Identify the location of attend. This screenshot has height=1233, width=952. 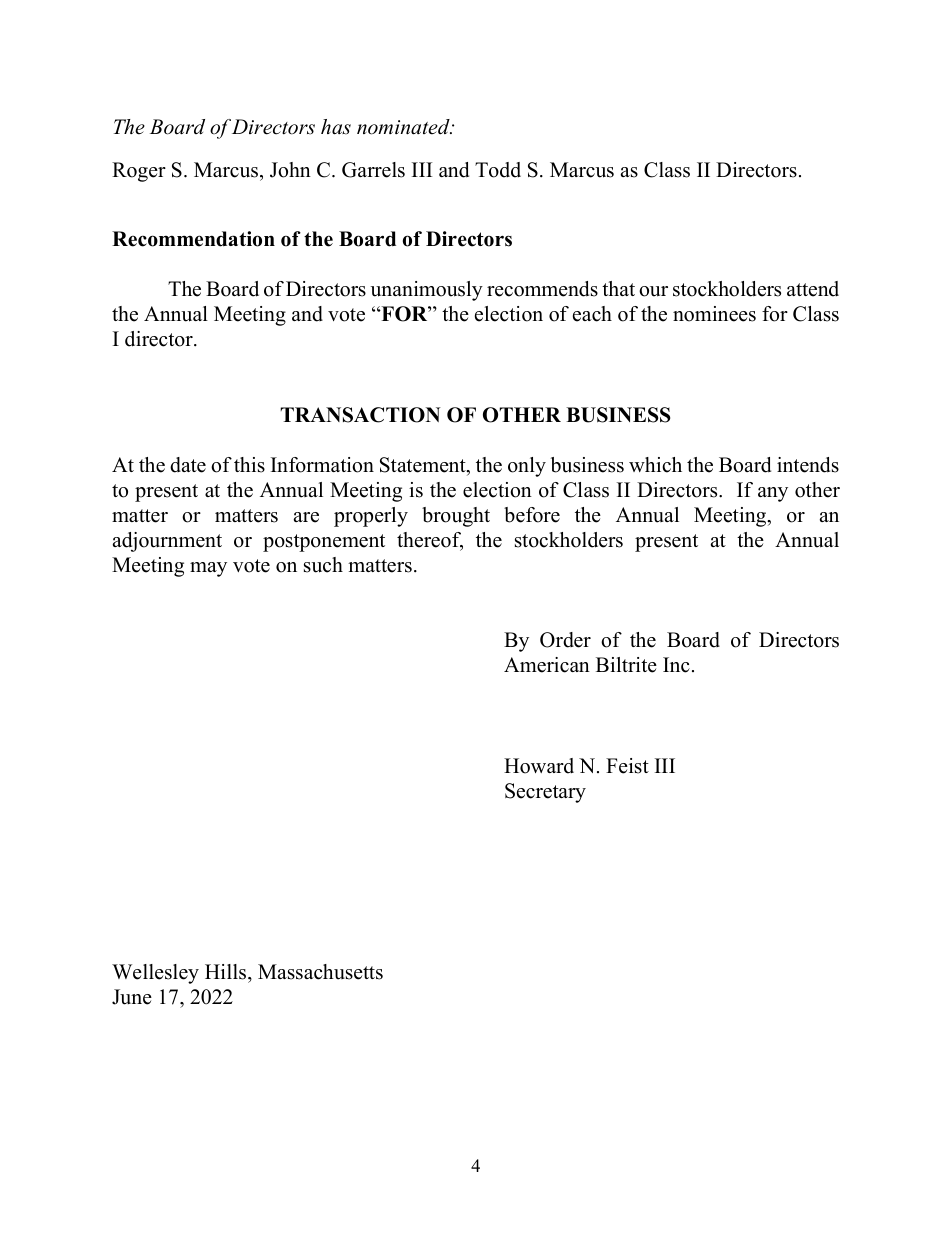
(813, 289).
